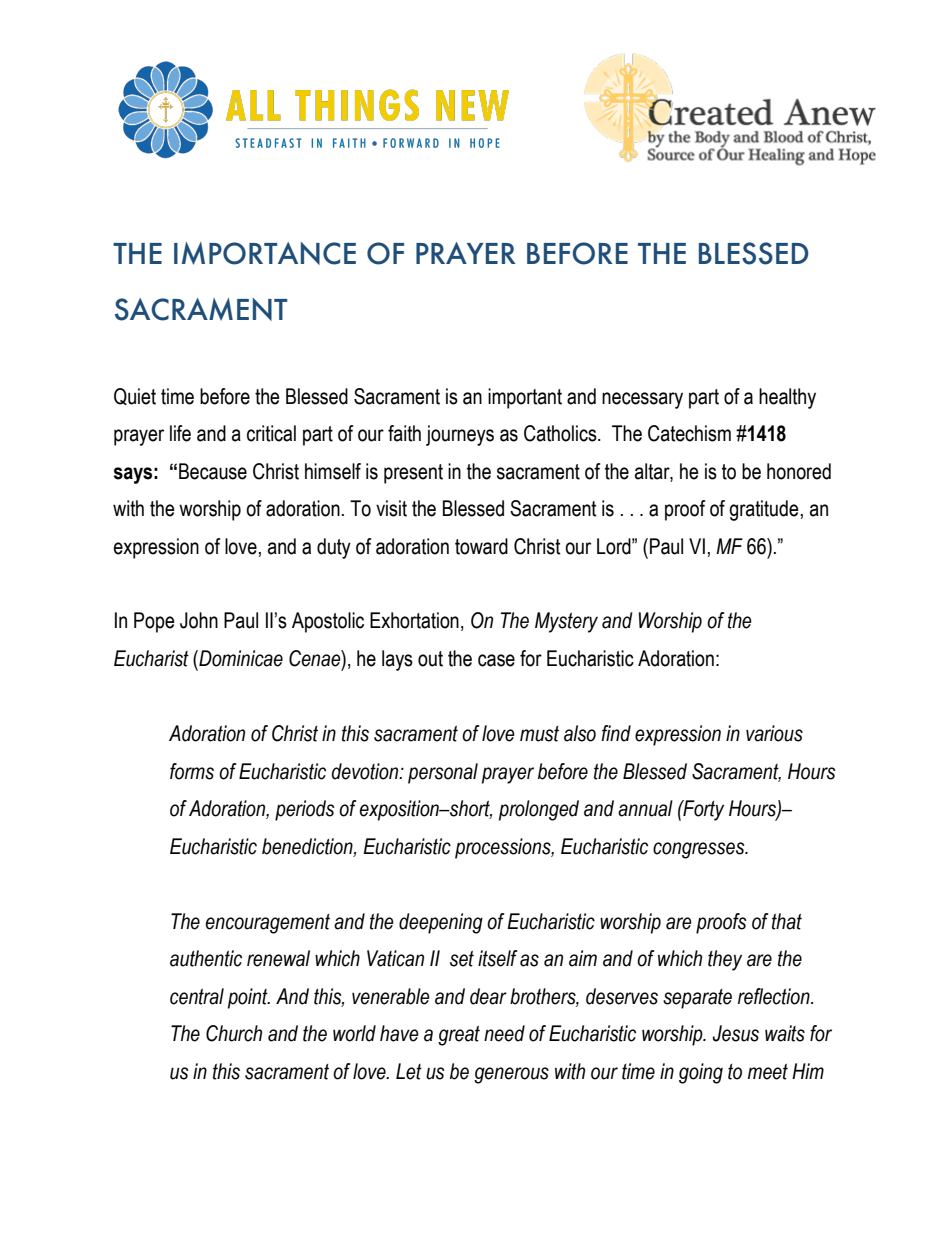 This image has height=1233, width=952. Describe the element at coordinates (443, 773) in the image. I see `personal` at that location.
